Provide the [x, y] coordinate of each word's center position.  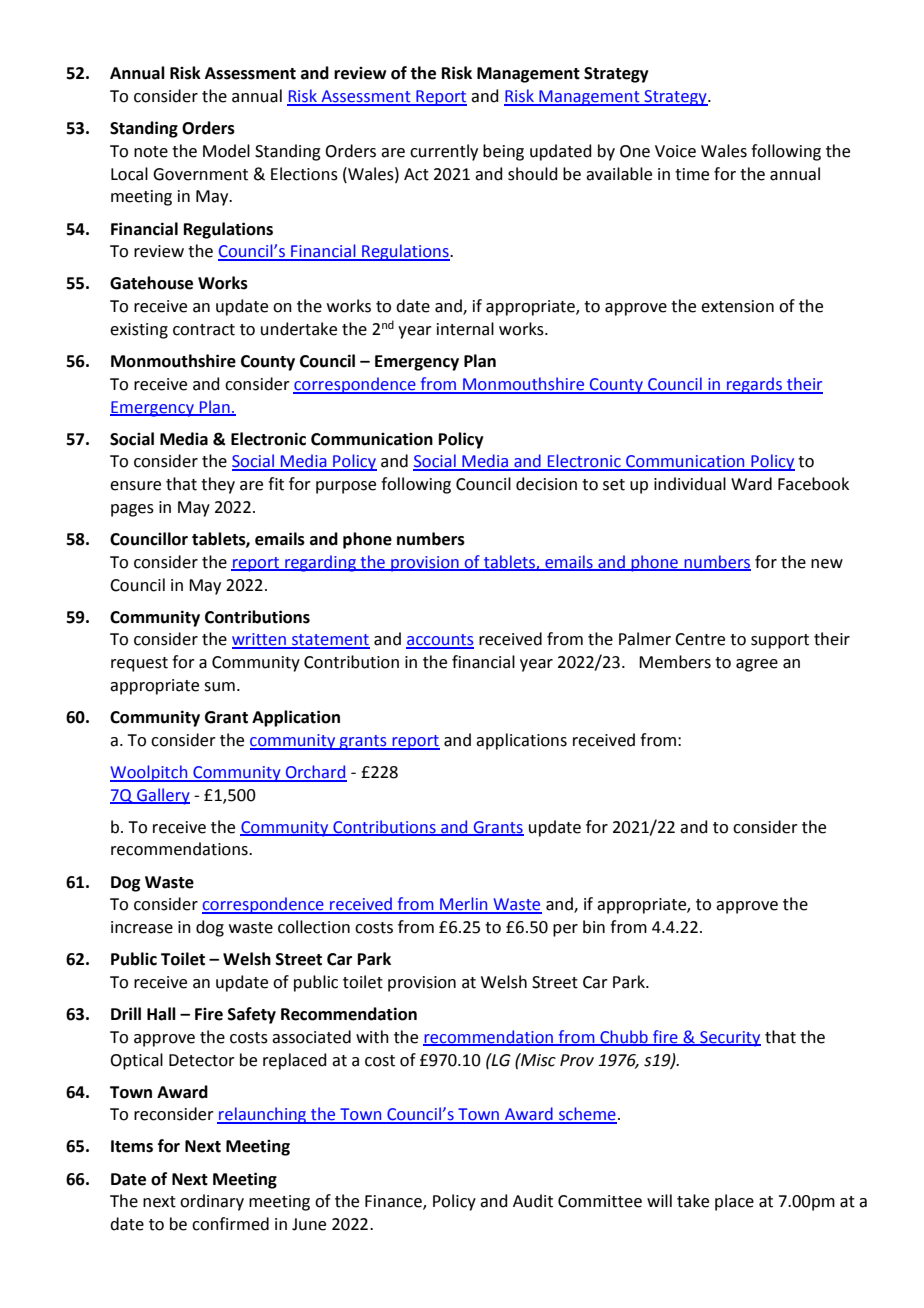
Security [729, 1039]
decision [546, 484]
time [692, 174]
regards [754, 385]
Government [200, 174]
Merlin [464, 905]
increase [142, 927]
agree [757, 665]
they [218, 485]
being [503, 152]
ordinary [212, 1202]
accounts [440, 641]
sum [219, 687]
